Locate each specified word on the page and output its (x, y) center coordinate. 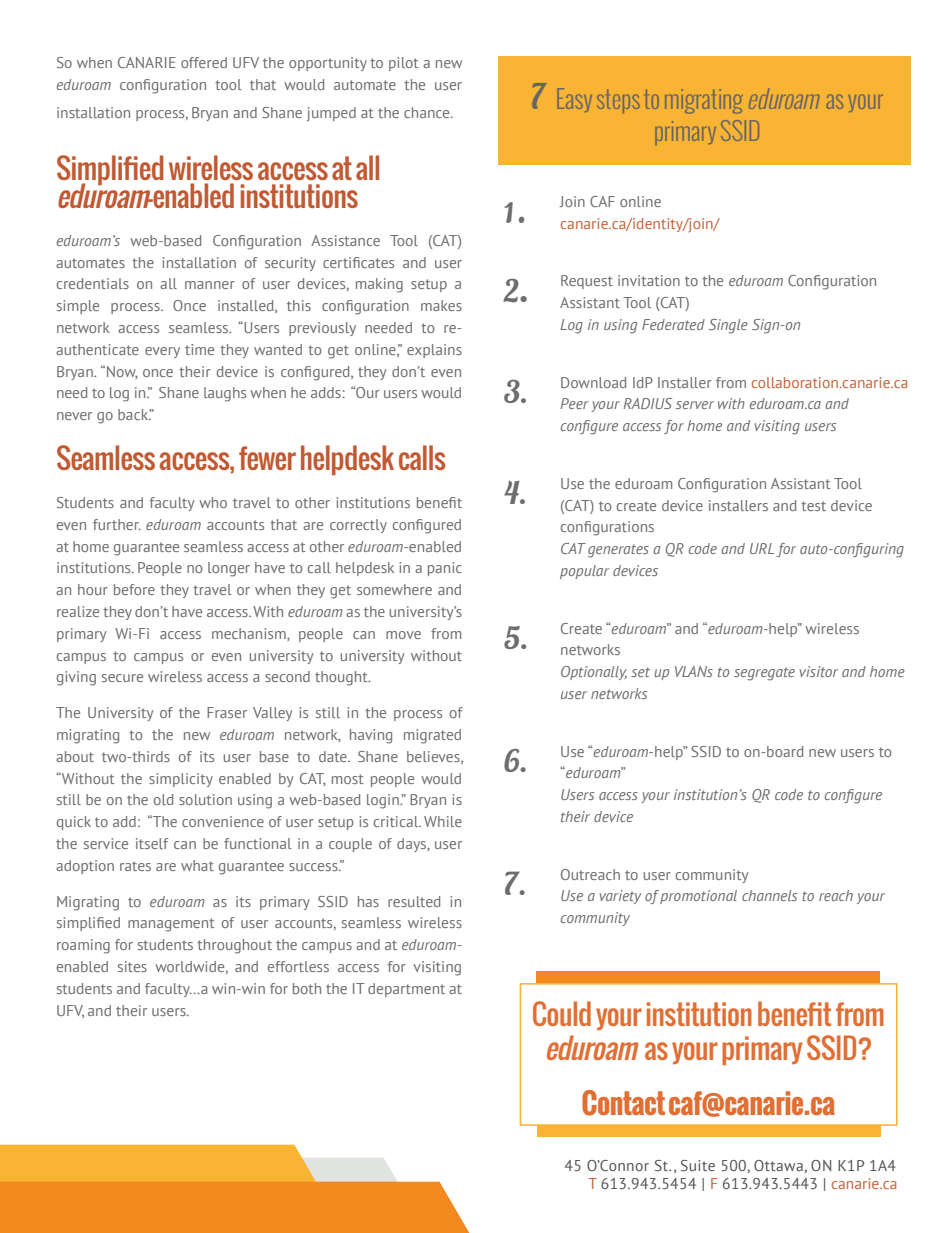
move (403, 635)
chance (428, 112)
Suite (698, 1165)
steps (618, 101)
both (307, 988)
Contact (623, 1103)
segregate (764, 674)
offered (204, 62)
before (134, 589)
